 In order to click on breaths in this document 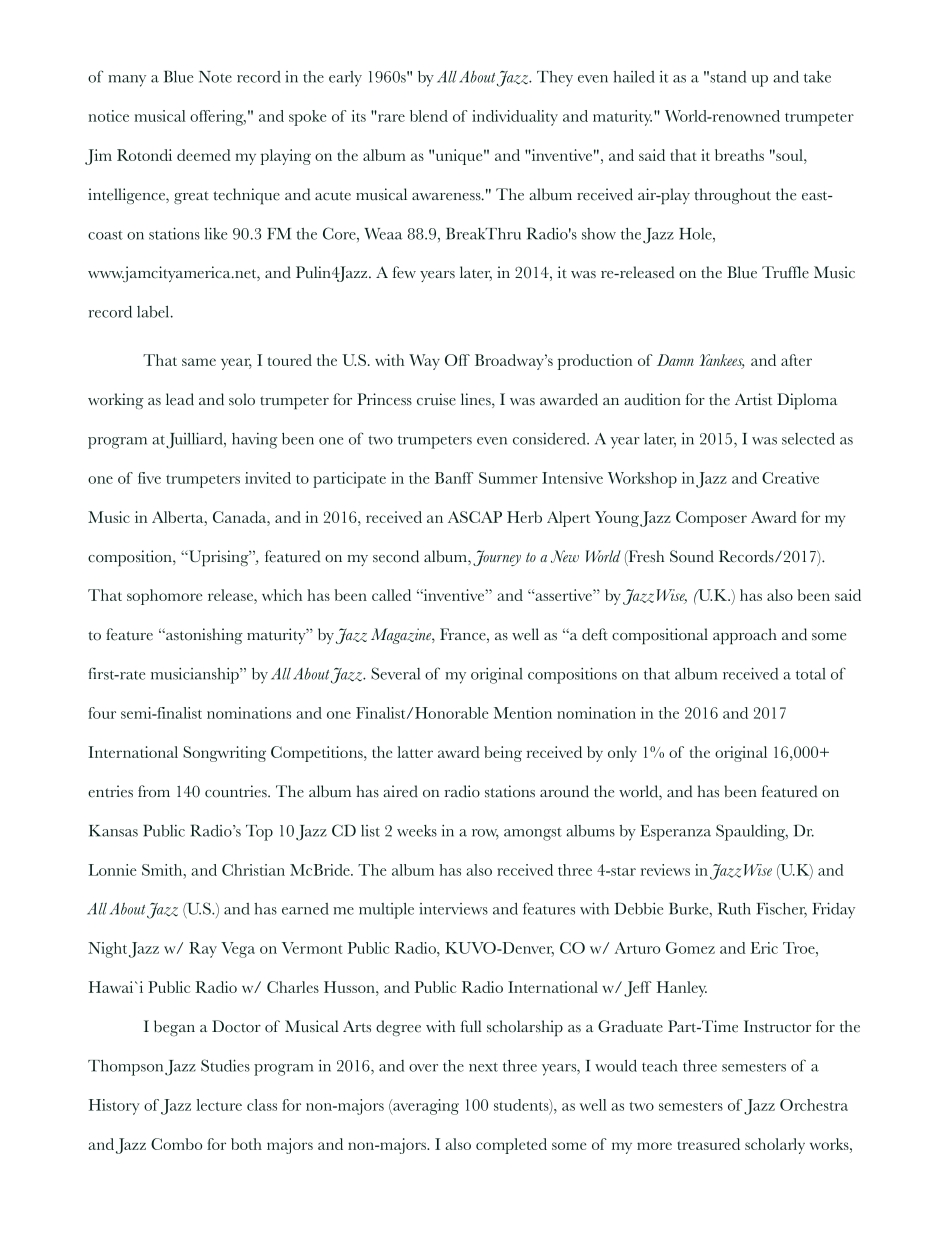, I will do `click(739, 155)`.
